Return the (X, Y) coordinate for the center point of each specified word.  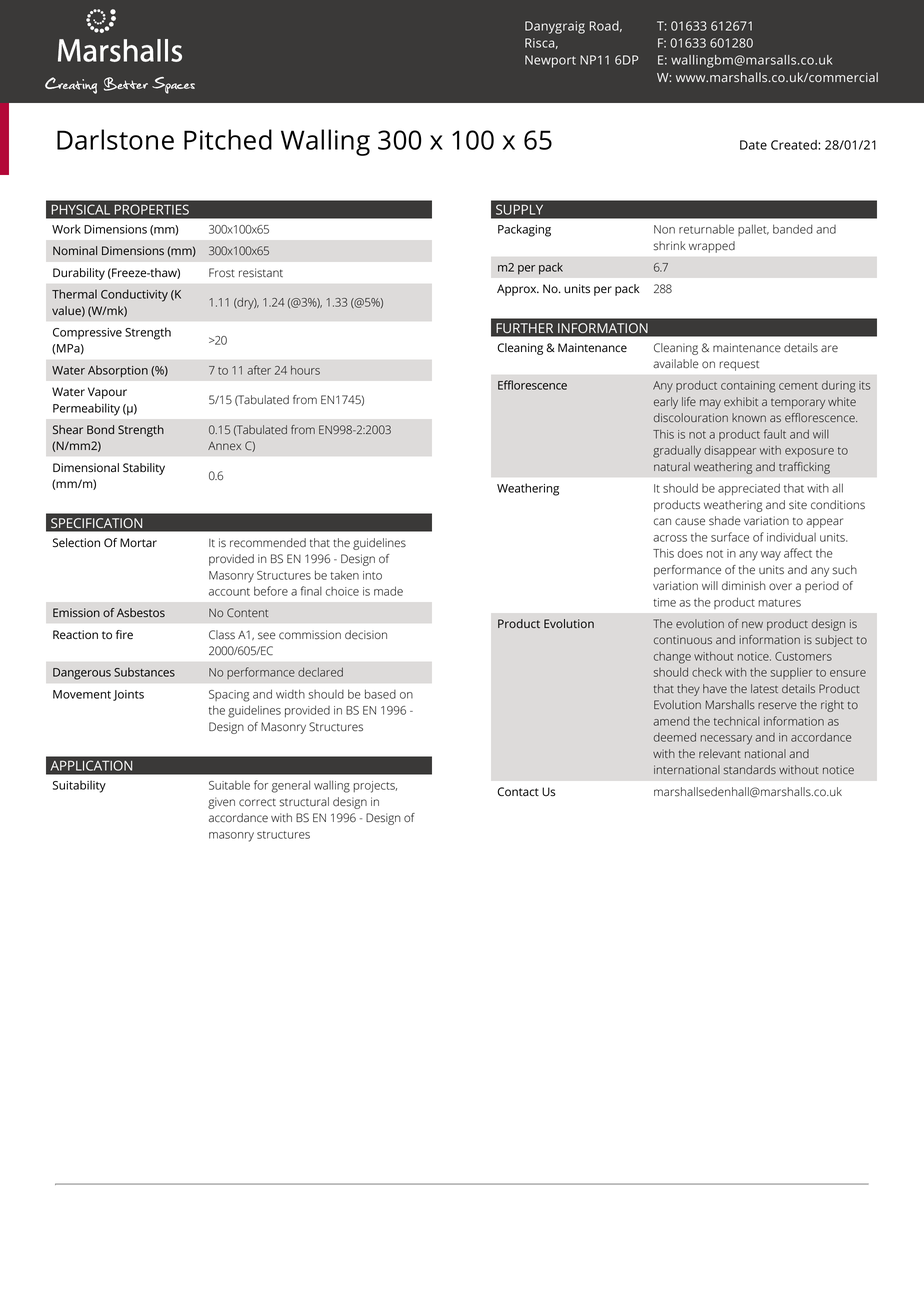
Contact (518, 791)
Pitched (228, 139)
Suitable (229, 785)
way (771, 556)
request (739, 366)
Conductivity (134, 295)
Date (753, 145)
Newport (550, 61)
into (372, 575)
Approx (518, 290)
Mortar (138, 542)
